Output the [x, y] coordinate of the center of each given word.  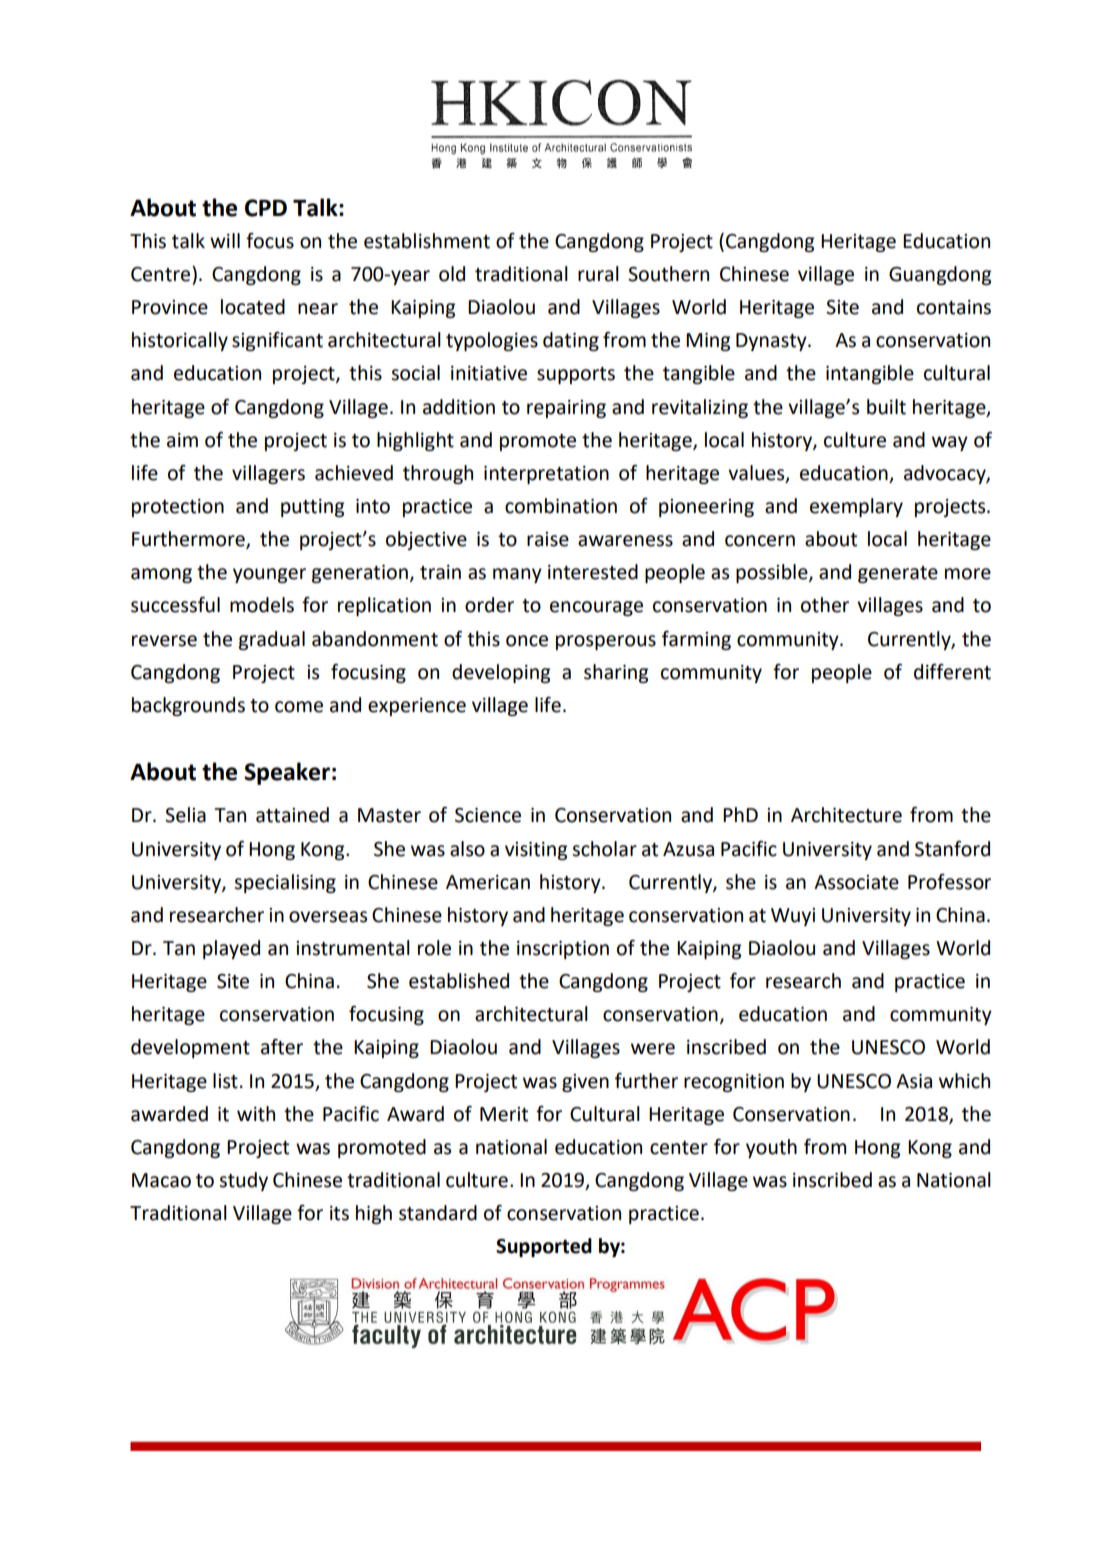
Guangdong [940, 275]
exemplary [856, 507]
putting [312, 508]
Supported [544, 1247]
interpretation [546, 475]
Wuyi [793, 917]
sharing [616, 673]
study [243, 1181]
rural [598, 274]
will [225, 240]
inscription [563, 950]
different [952, 672]
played [231, 949]
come [299, 707]
